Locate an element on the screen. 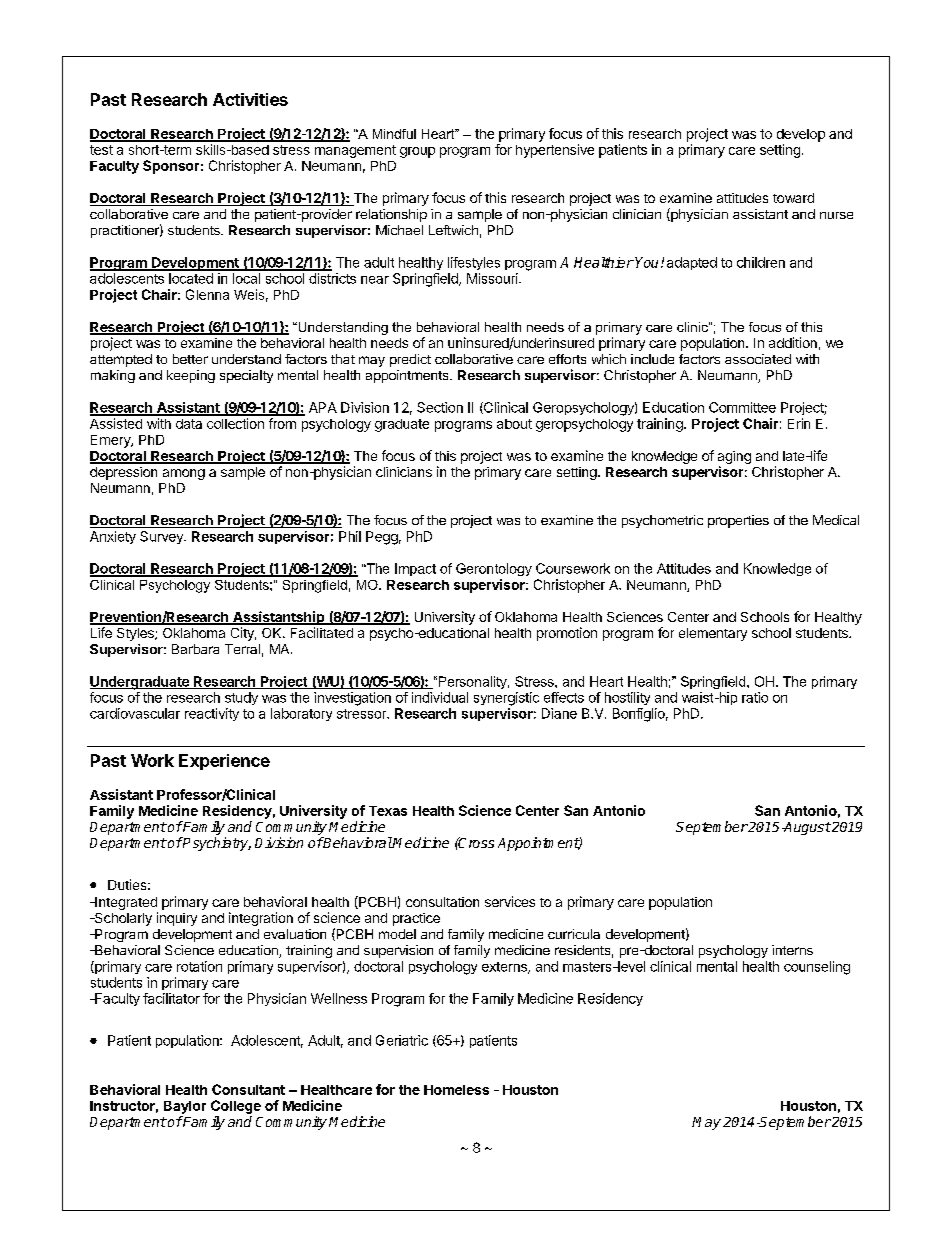 This screenshot has height=1233, width=952. Baylor is located at coordinates (185, 1107).
